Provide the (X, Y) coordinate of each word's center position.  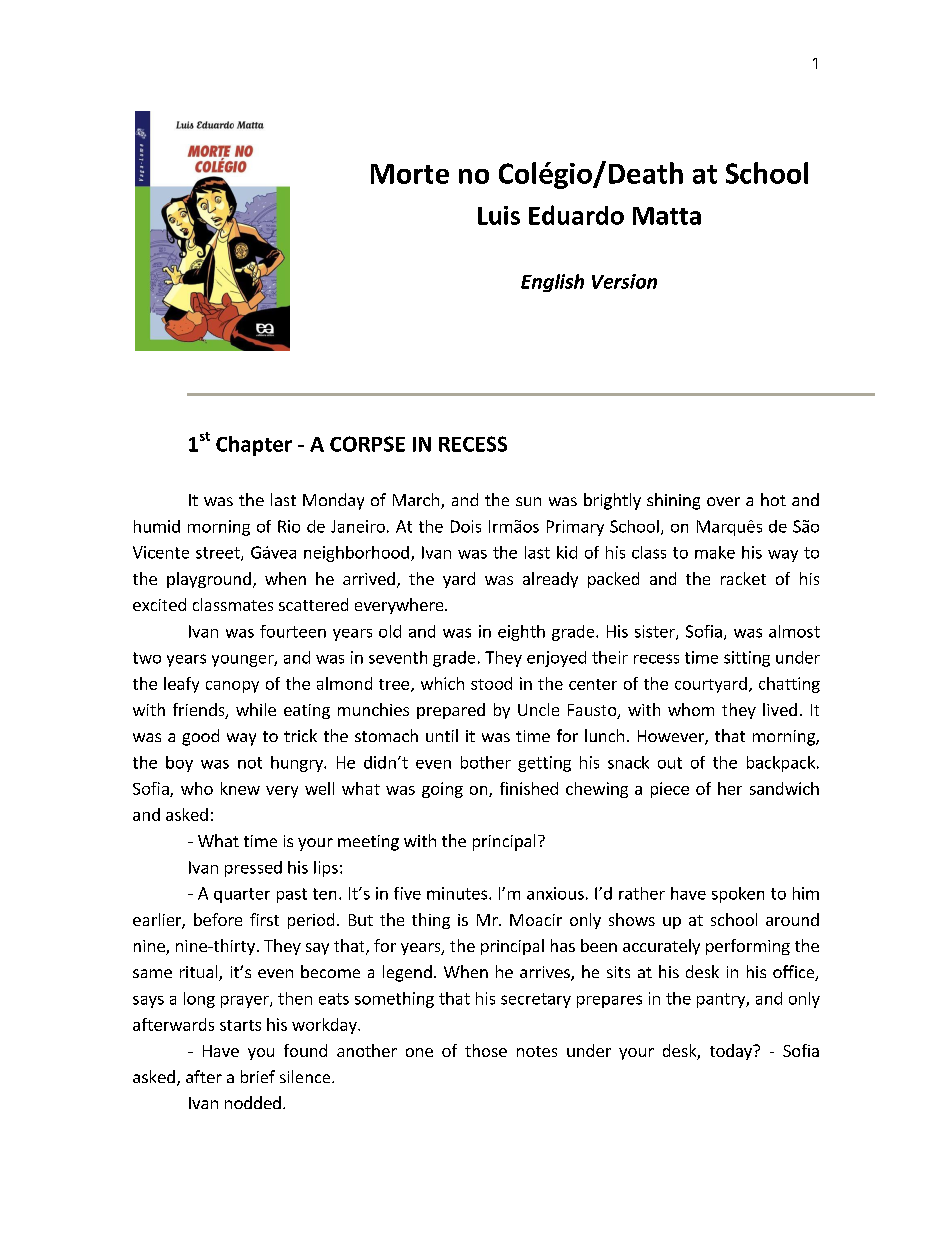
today (732, 1052)
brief (258, 1076)
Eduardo (576, 215)
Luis (499, 215)
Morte (410, 174)
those (486, 1050)
